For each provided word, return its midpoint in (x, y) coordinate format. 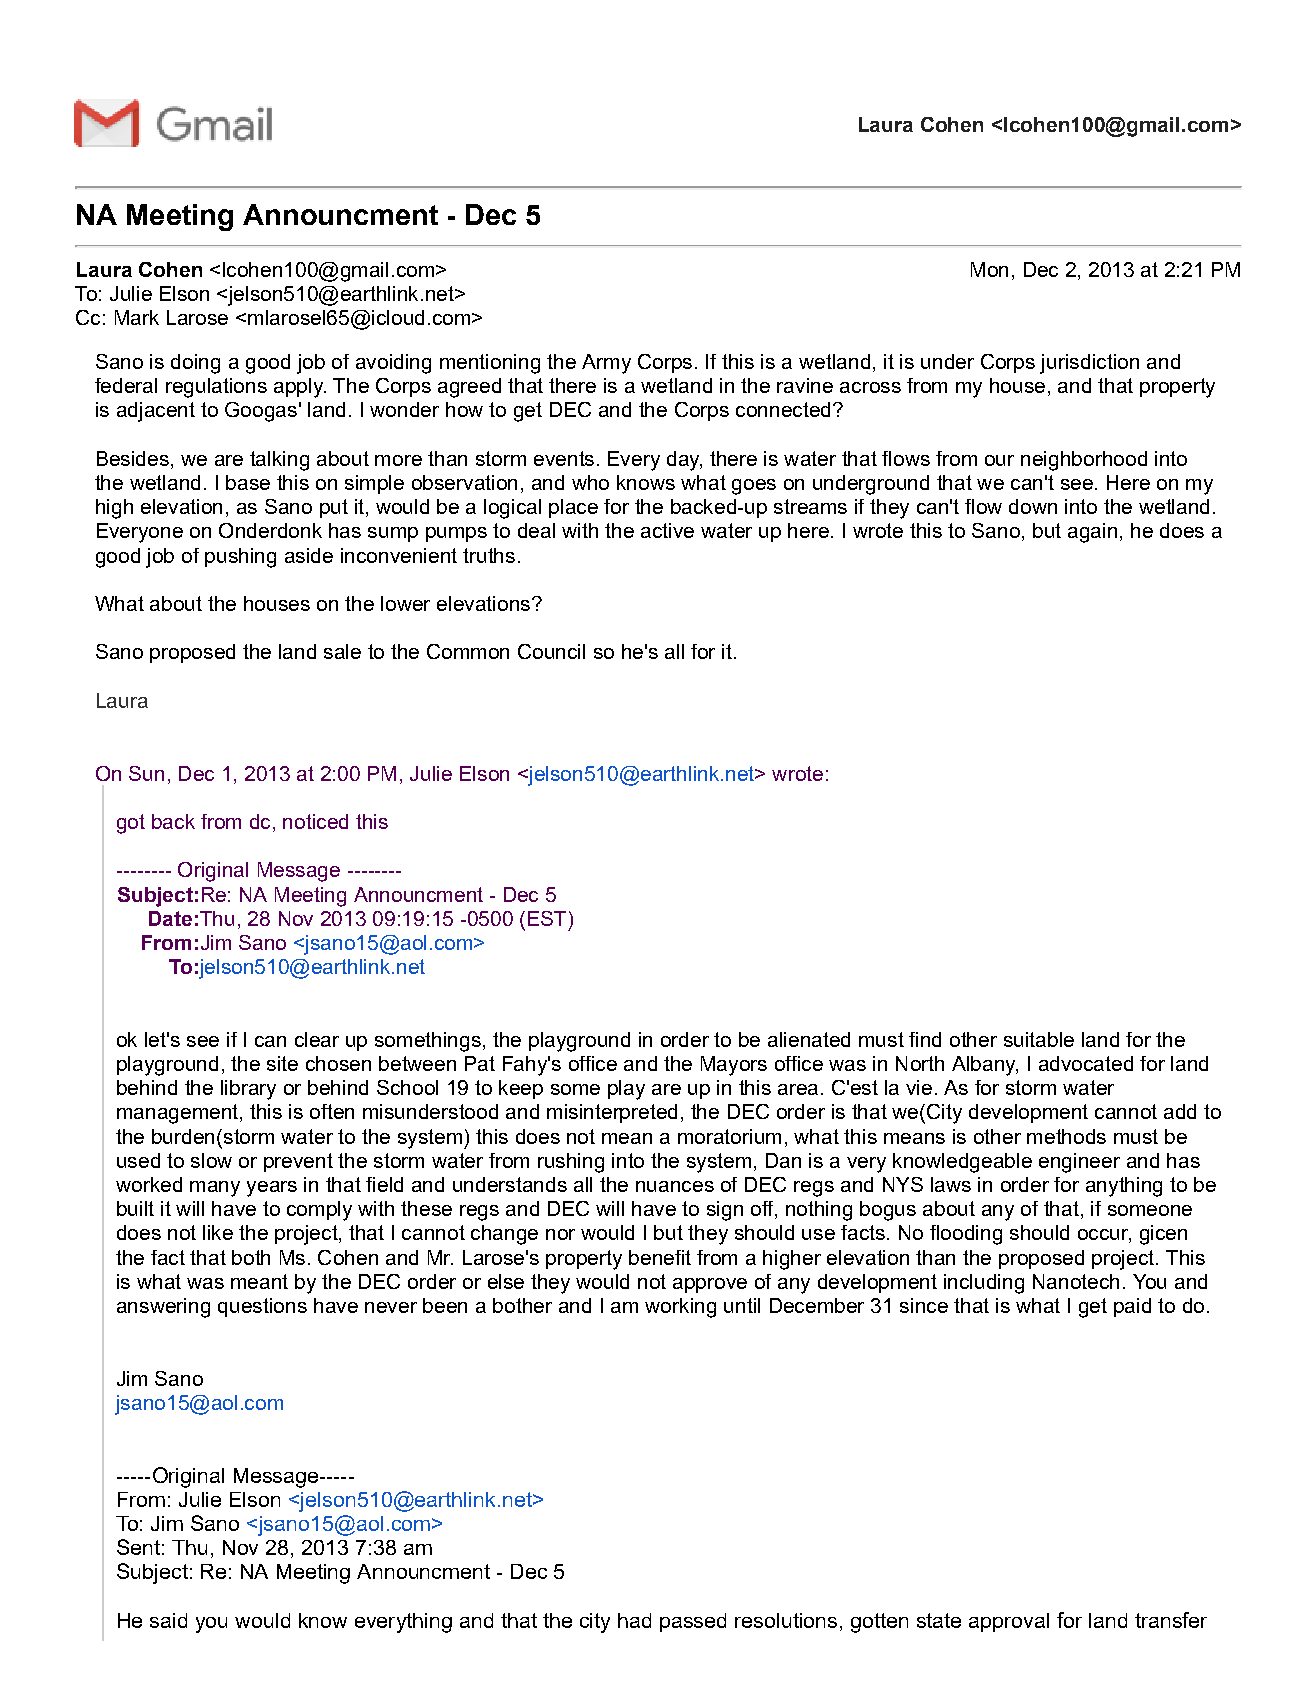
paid (1132, 1307)
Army (606, 364)
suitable (1039, 1039)
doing (195, 364)
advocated (1086, 1063)
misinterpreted (612, 1113)
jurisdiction (1089, 364)
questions (262, 1307)
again (1092, 533)
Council (551, 651)
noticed (315, 821)
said (168, 1620)
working (680, 1308)
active (667, 530)
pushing (240, 558)
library (248, 1090)
